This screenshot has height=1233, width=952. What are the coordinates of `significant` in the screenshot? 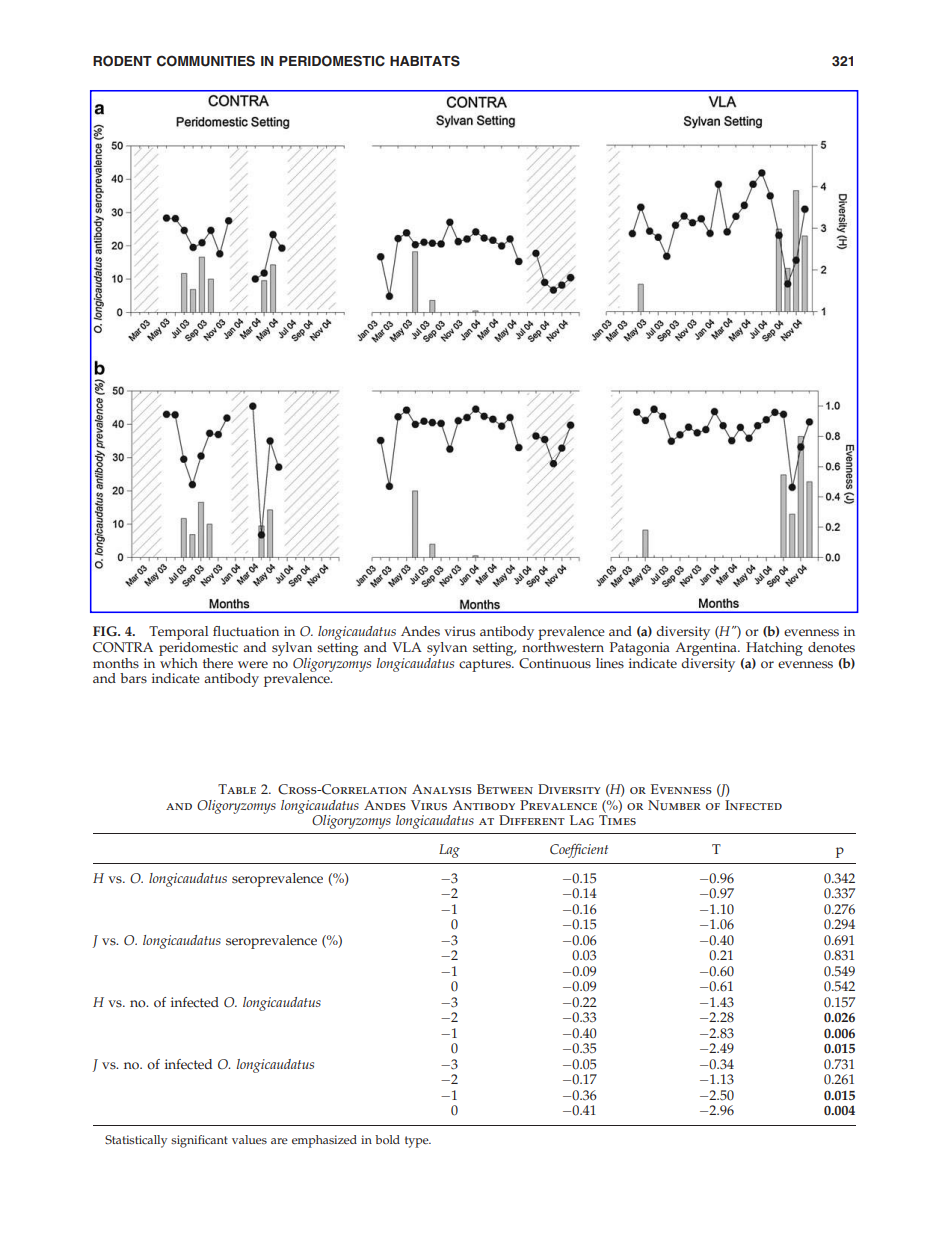 It's located at (199, 1141).
